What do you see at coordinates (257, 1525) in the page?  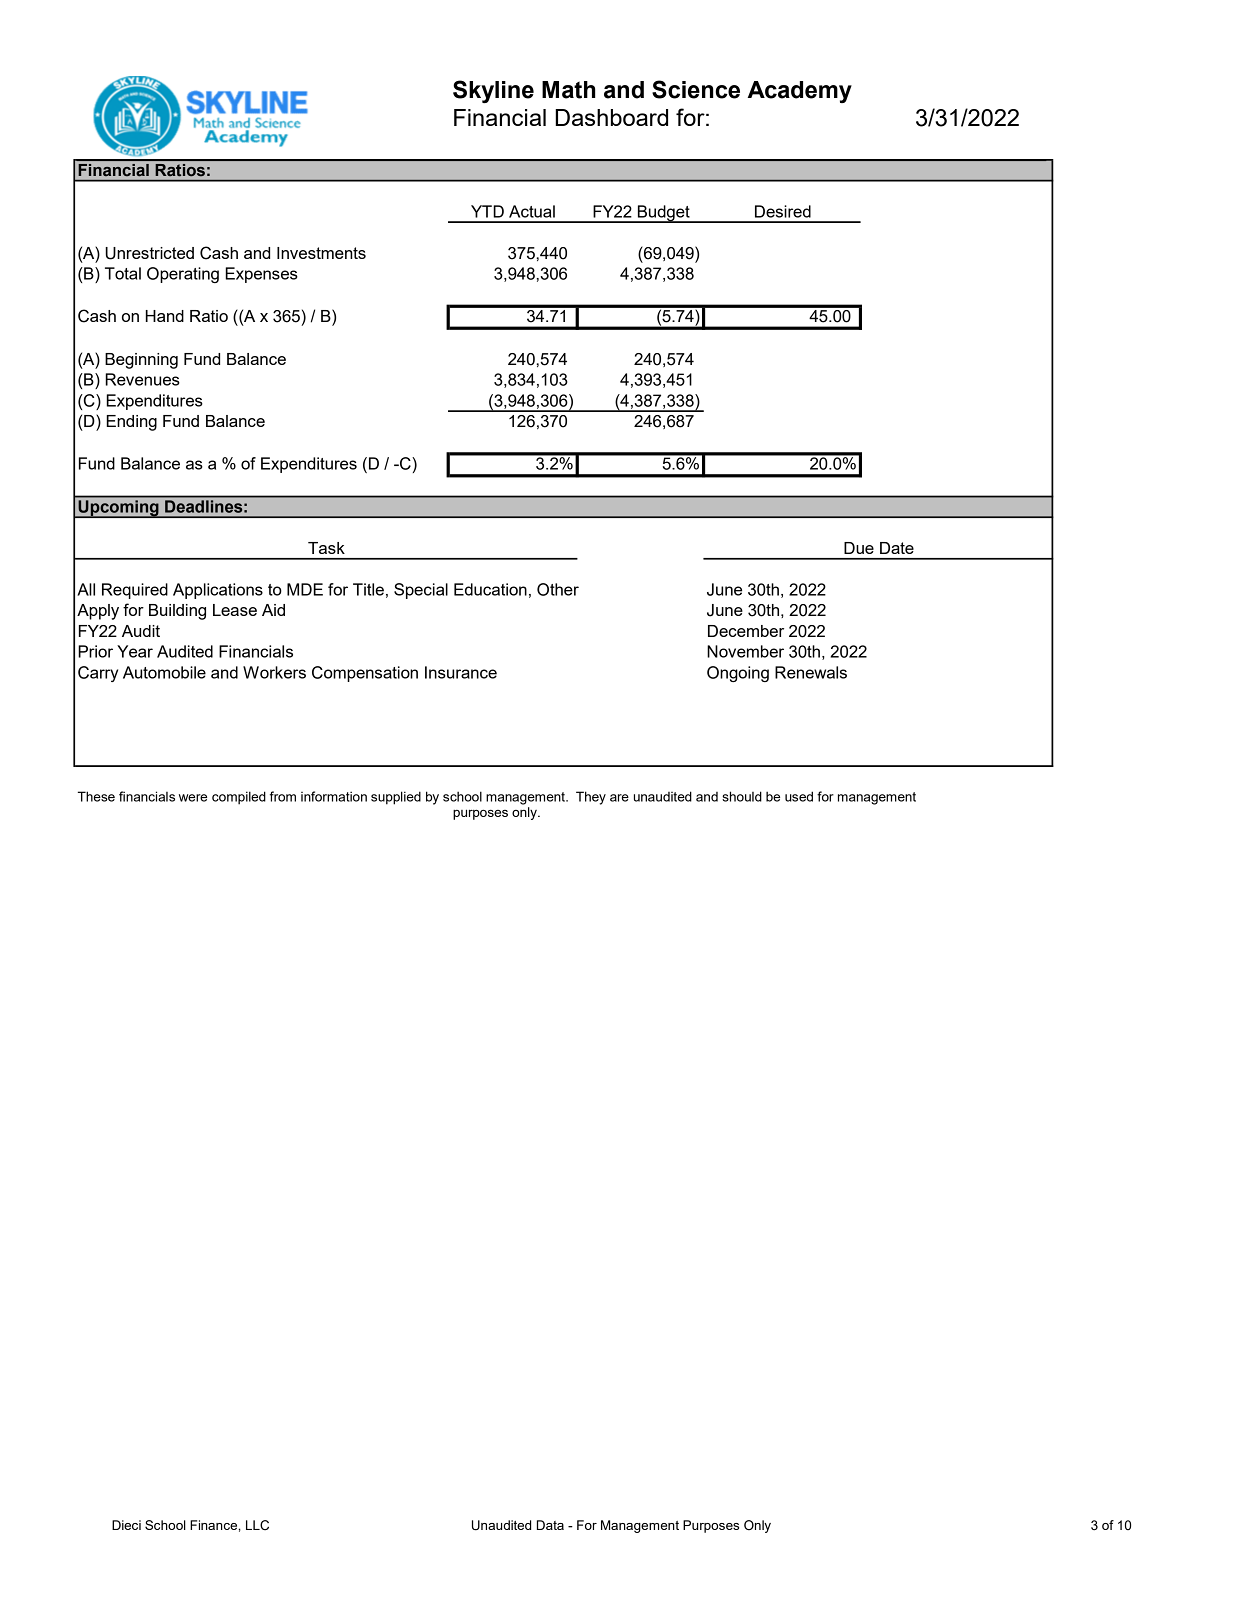 I see `LLC` at bounding box center [257, 1525].
